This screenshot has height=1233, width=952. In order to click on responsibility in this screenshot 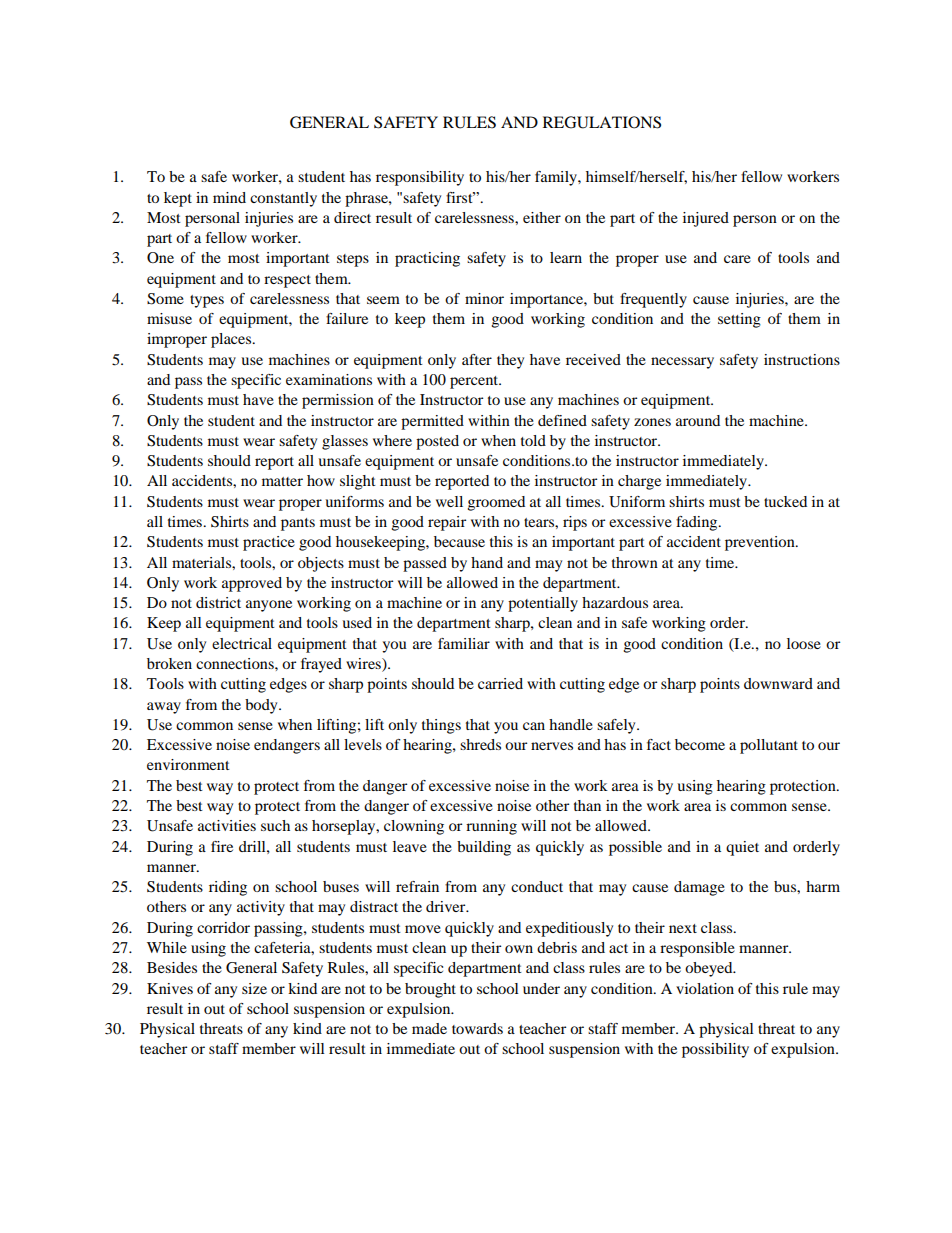, I will do `click(420, 178)`.
